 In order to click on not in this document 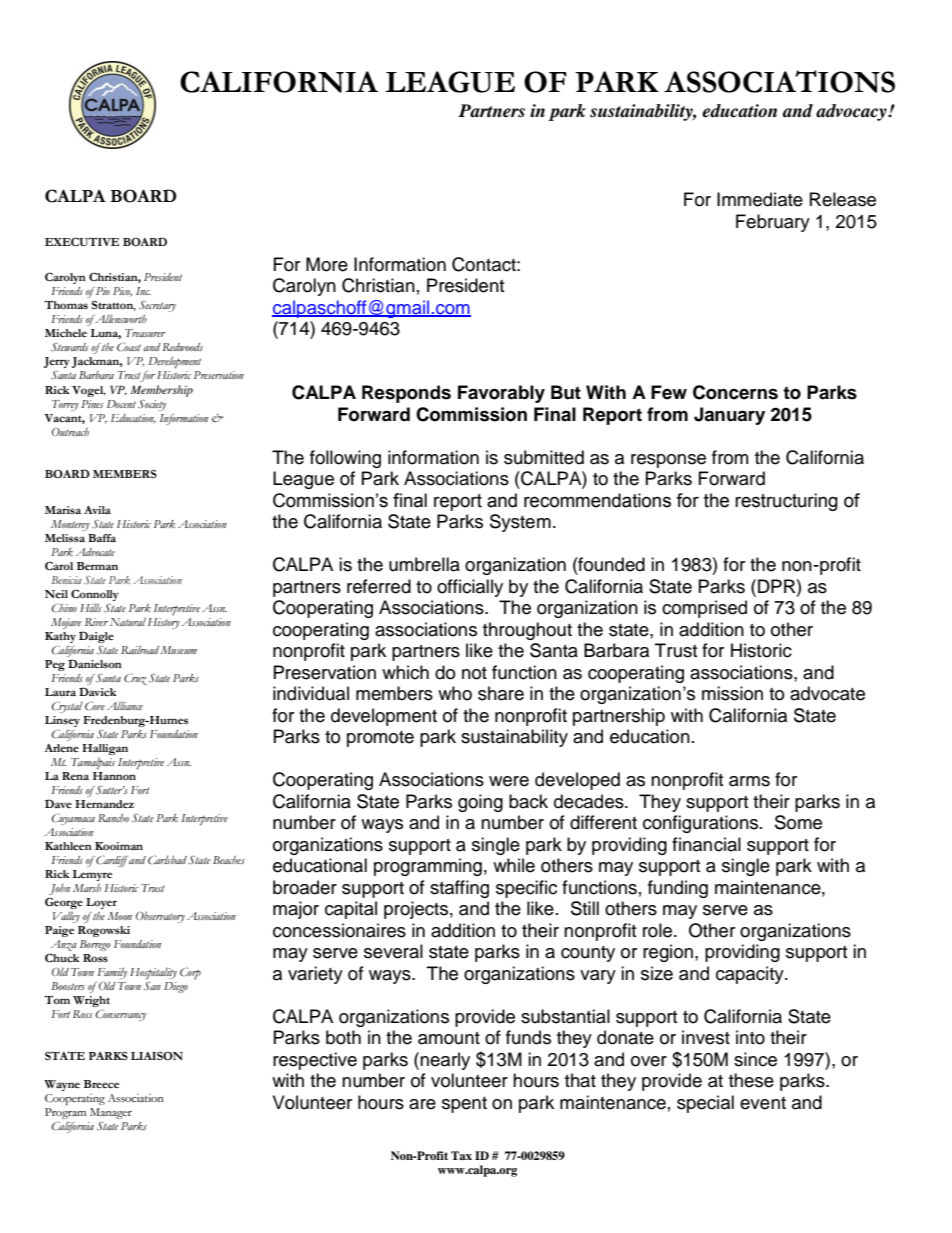, I will do `click(474, 673)`.
